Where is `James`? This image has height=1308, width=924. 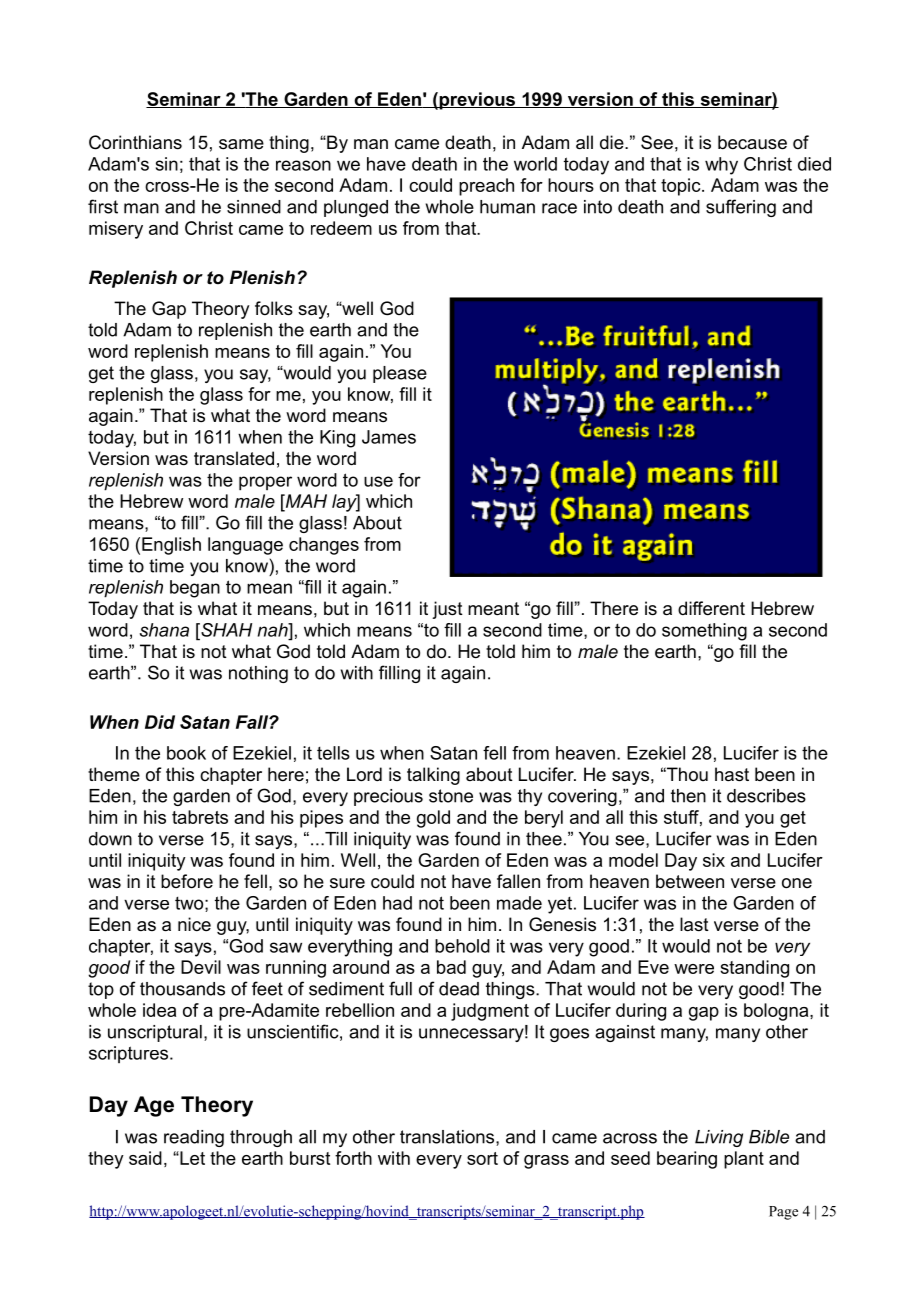
James is located at coordinates (389, 437).
